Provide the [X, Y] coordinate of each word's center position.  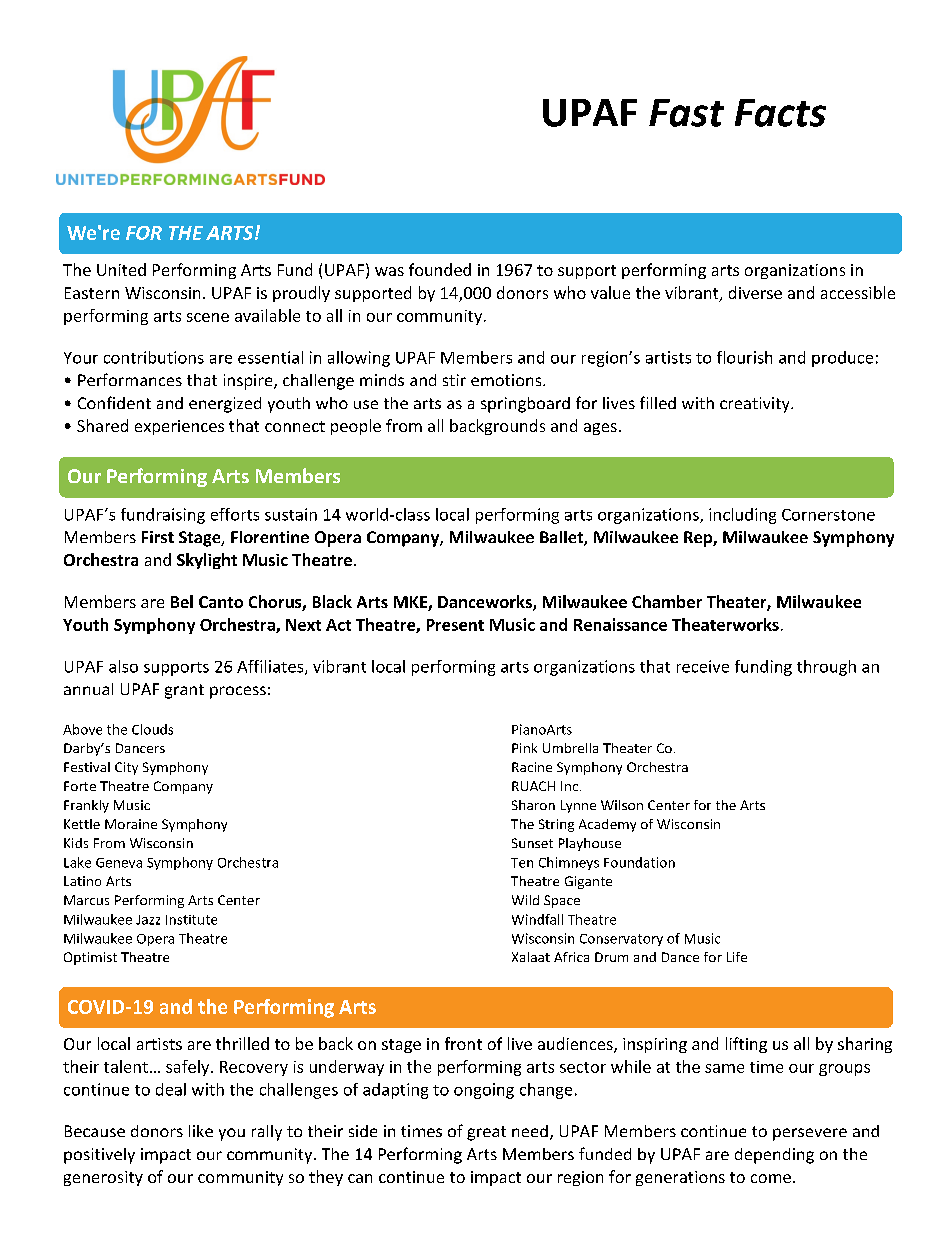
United [121, 269]
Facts [780, 113]
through [826, 668]
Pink [524, 748]
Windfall [537, 919]
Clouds [152, 729]
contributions [154, 357]
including [742, 516]
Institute [191, 920]
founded [440, 269]
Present [455, 625]
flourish [744, 357]
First [158, 537]
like [201, 1131]
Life [737, 957]
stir [454, 380]
